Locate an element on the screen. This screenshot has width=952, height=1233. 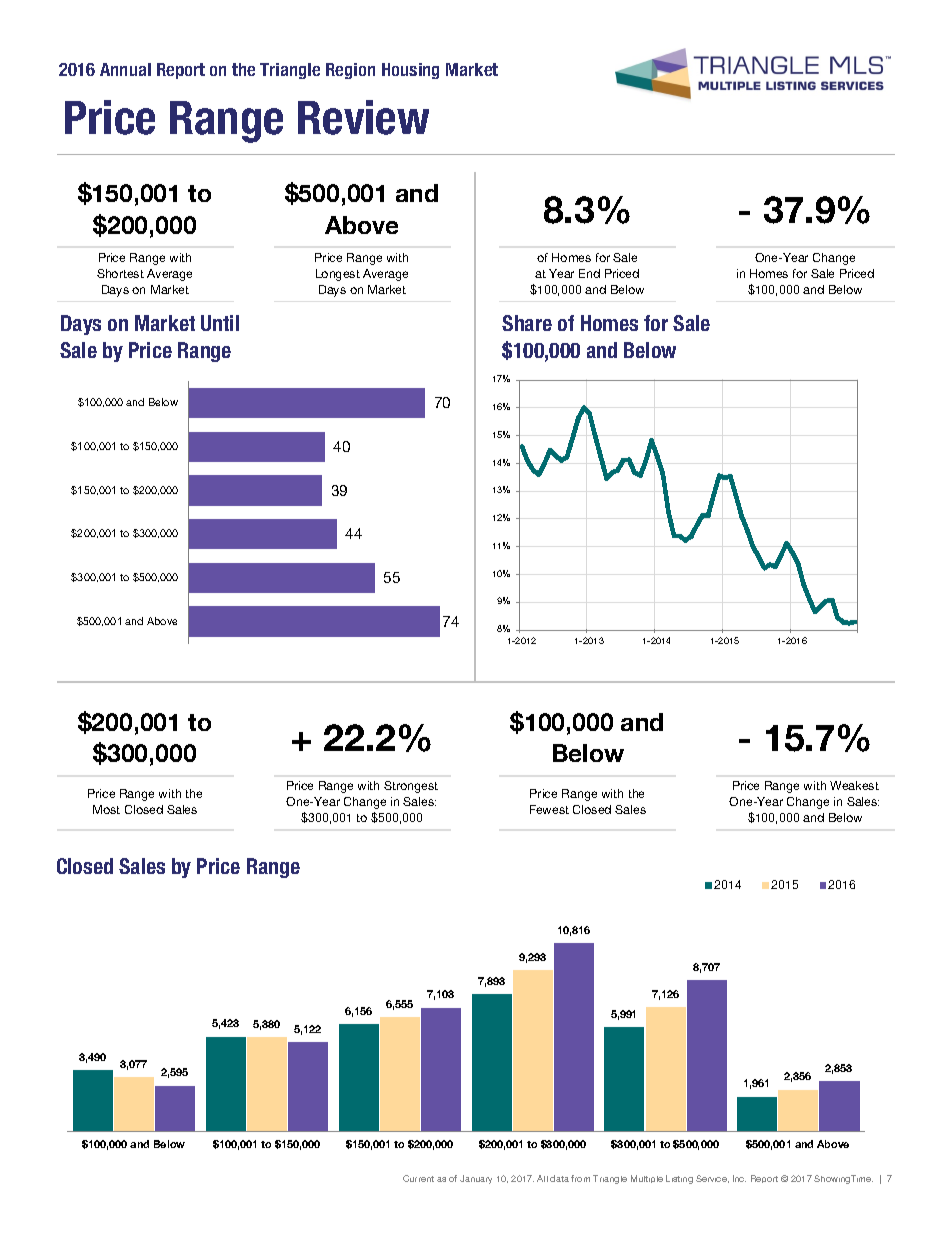
Strongest is located at coordinates (411, 787).
